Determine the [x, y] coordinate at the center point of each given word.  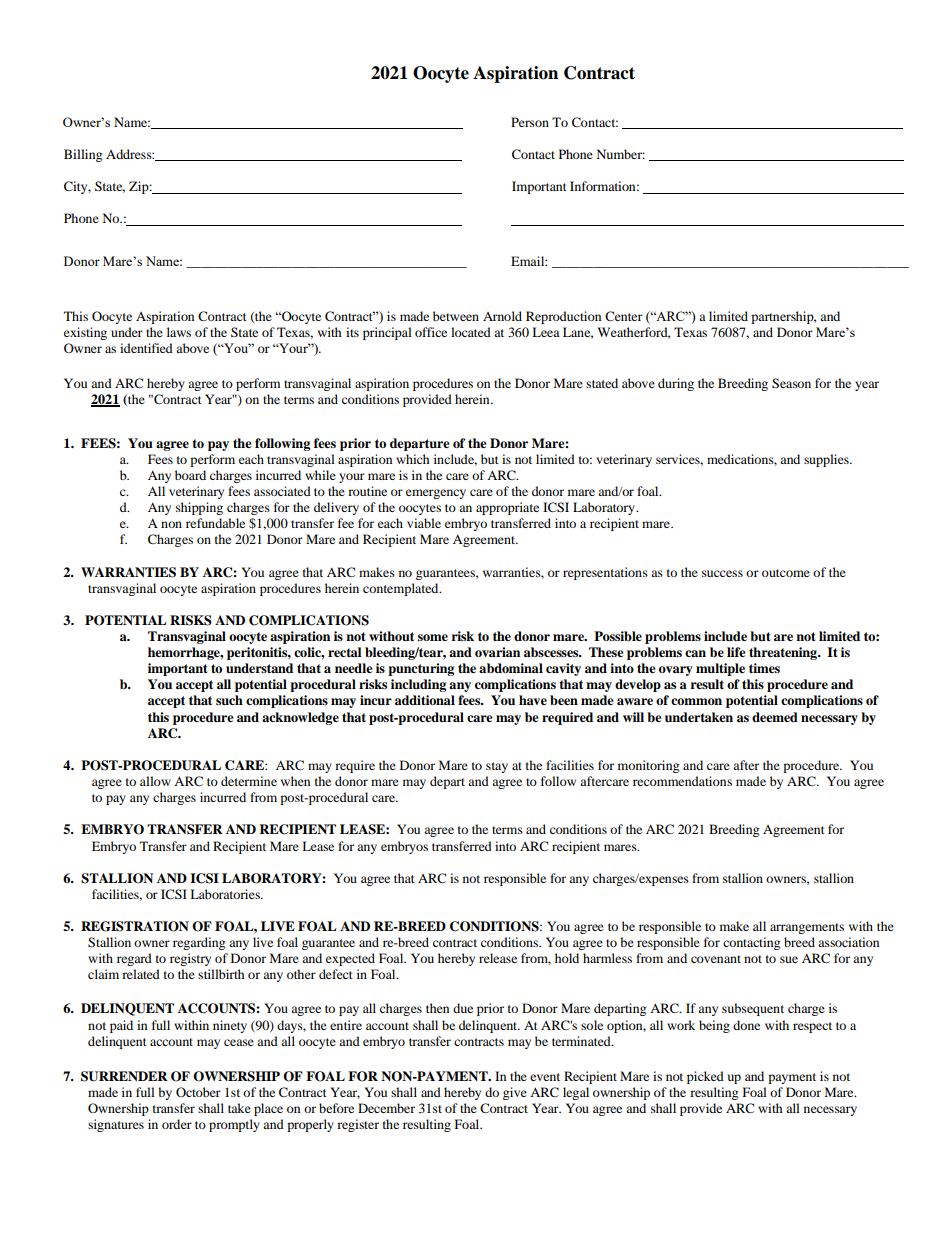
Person [530, 122]
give [515, 1093]
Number [621, 154]
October [198, 1092]
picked [705, 1077]
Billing [83, 155]
